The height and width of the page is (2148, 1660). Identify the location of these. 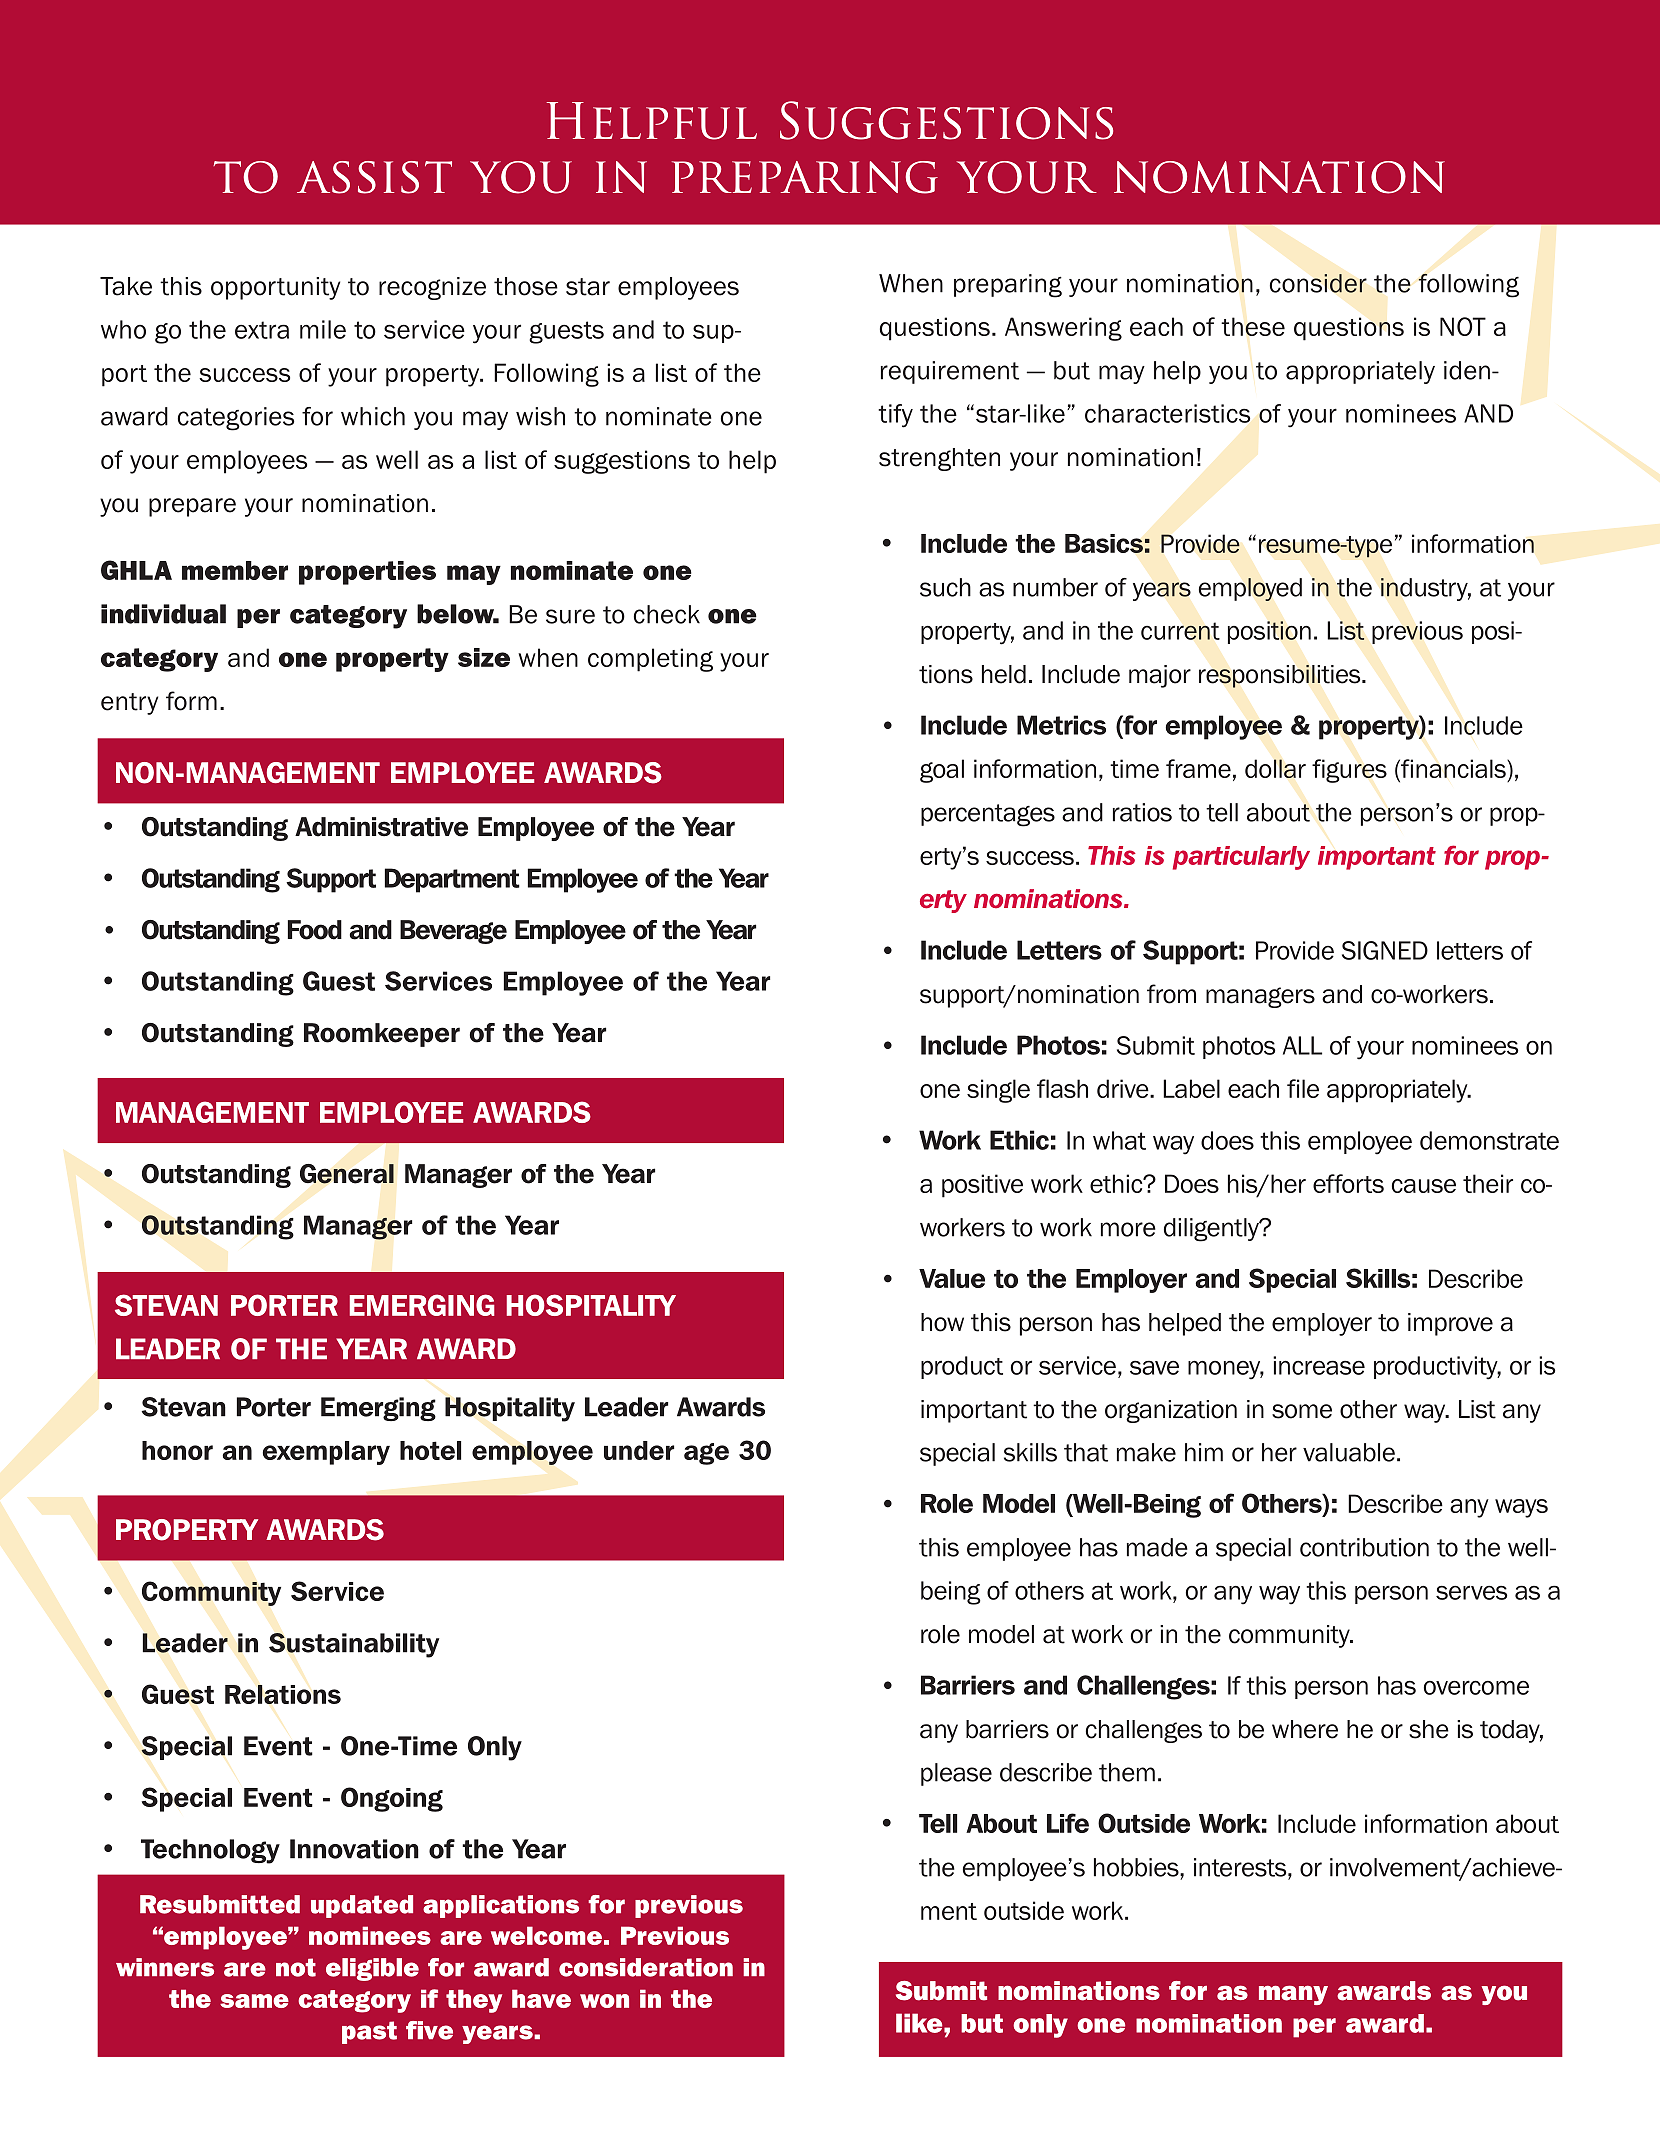
(1253, 326).
